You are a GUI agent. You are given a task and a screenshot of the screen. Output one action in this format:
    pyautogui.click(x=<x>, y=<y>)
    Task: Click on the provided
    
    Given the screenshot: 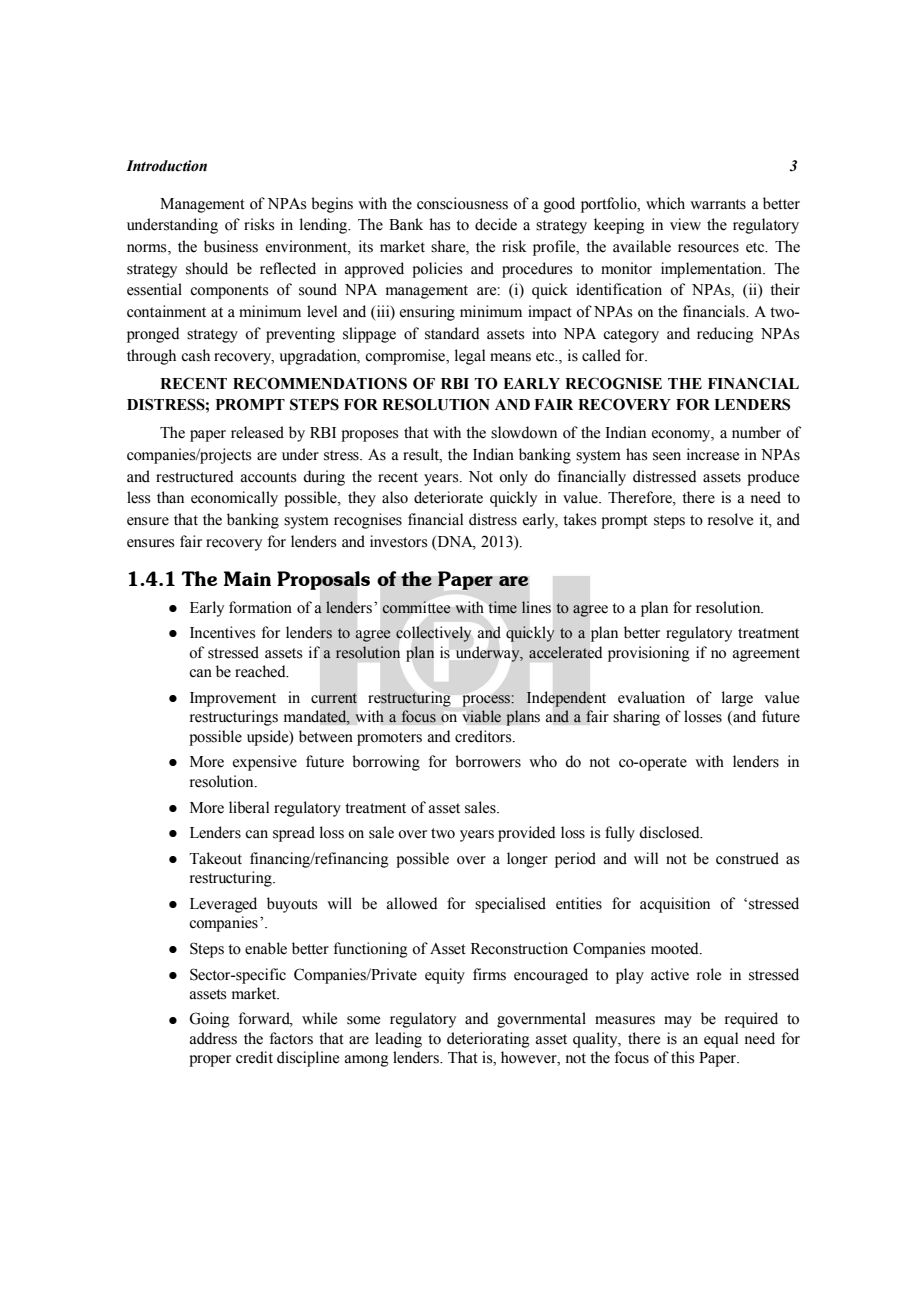 What is the action you would take?
    pyautogui.click(x=527, y=834)
